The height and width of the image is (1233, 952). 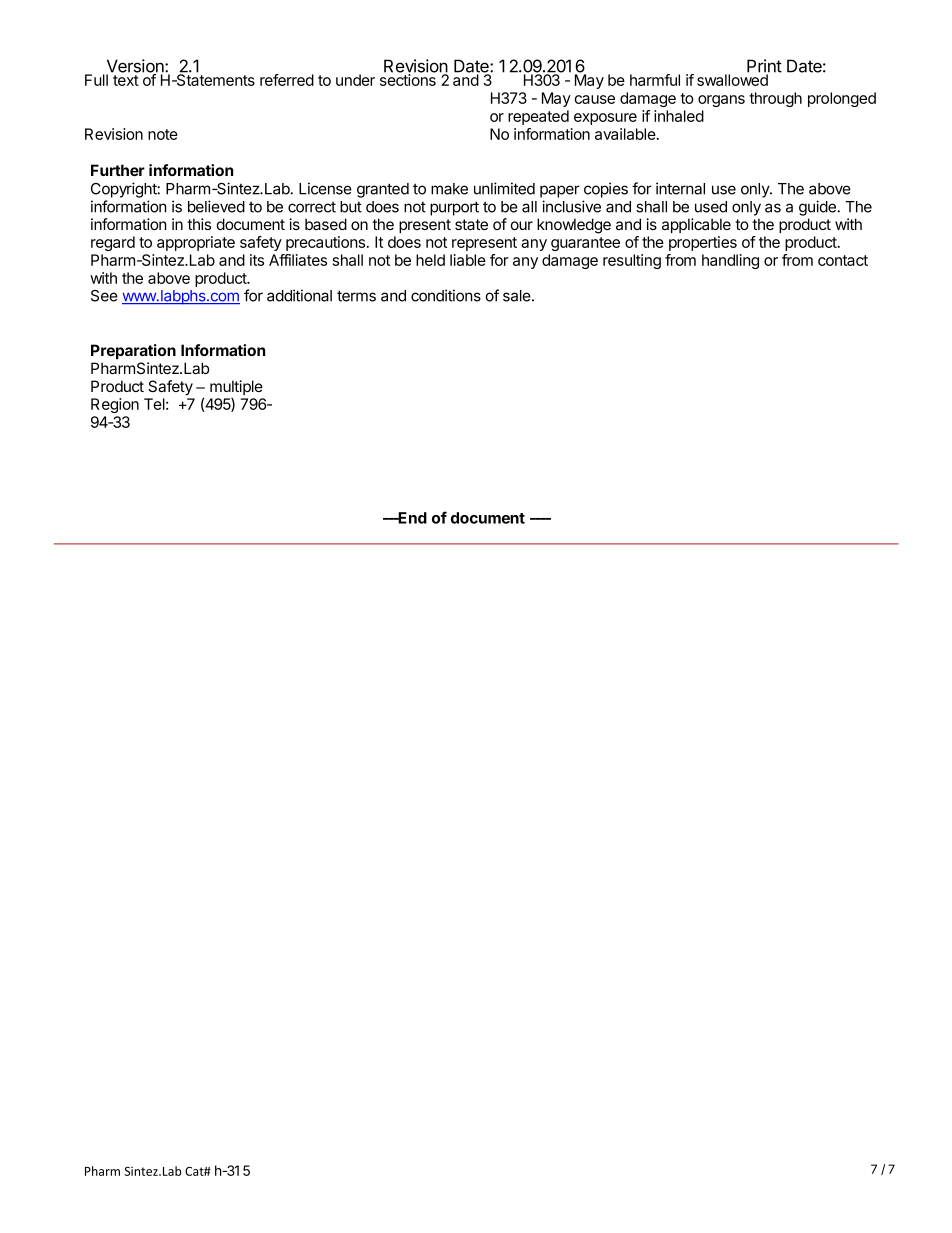 I want to click on make, so click(x=449, y=189).
